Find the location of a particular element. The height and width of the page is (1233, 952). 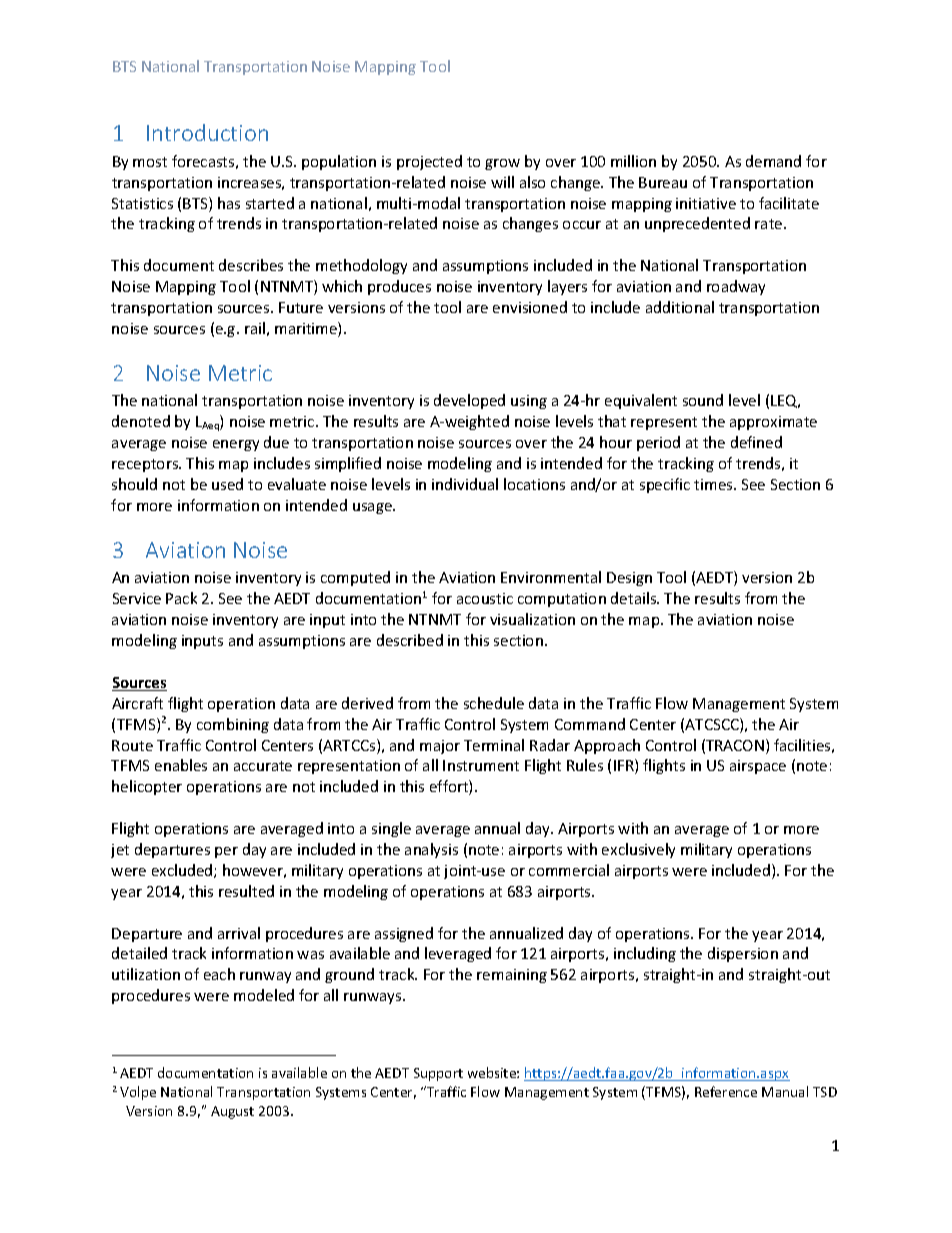

enables is located at coordinates (181, 765).
